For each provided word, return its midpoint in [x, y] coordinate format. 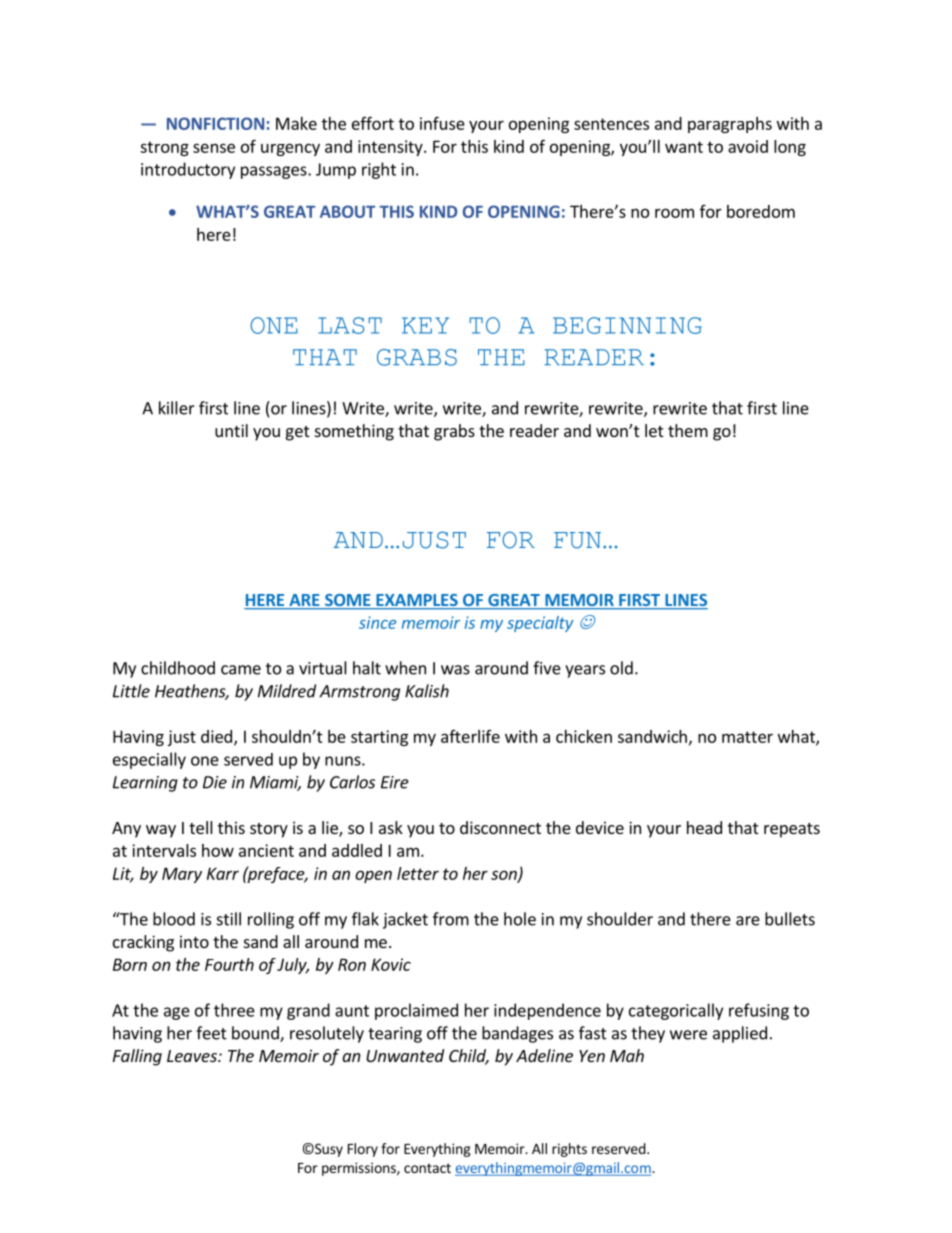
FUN [579, 540]
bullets [790, 919]
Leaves [193, 1056]
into [194, 941]
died [216, 736]
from [451, 919]
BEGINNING [627, 325]
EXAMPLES [417, 601]
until [231, 430]
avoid [748, 146]
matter [747, 737]
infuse [442, 123]
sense [214, 148]
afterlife [470, 736]
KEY [425, 325]
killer [177, 408]
